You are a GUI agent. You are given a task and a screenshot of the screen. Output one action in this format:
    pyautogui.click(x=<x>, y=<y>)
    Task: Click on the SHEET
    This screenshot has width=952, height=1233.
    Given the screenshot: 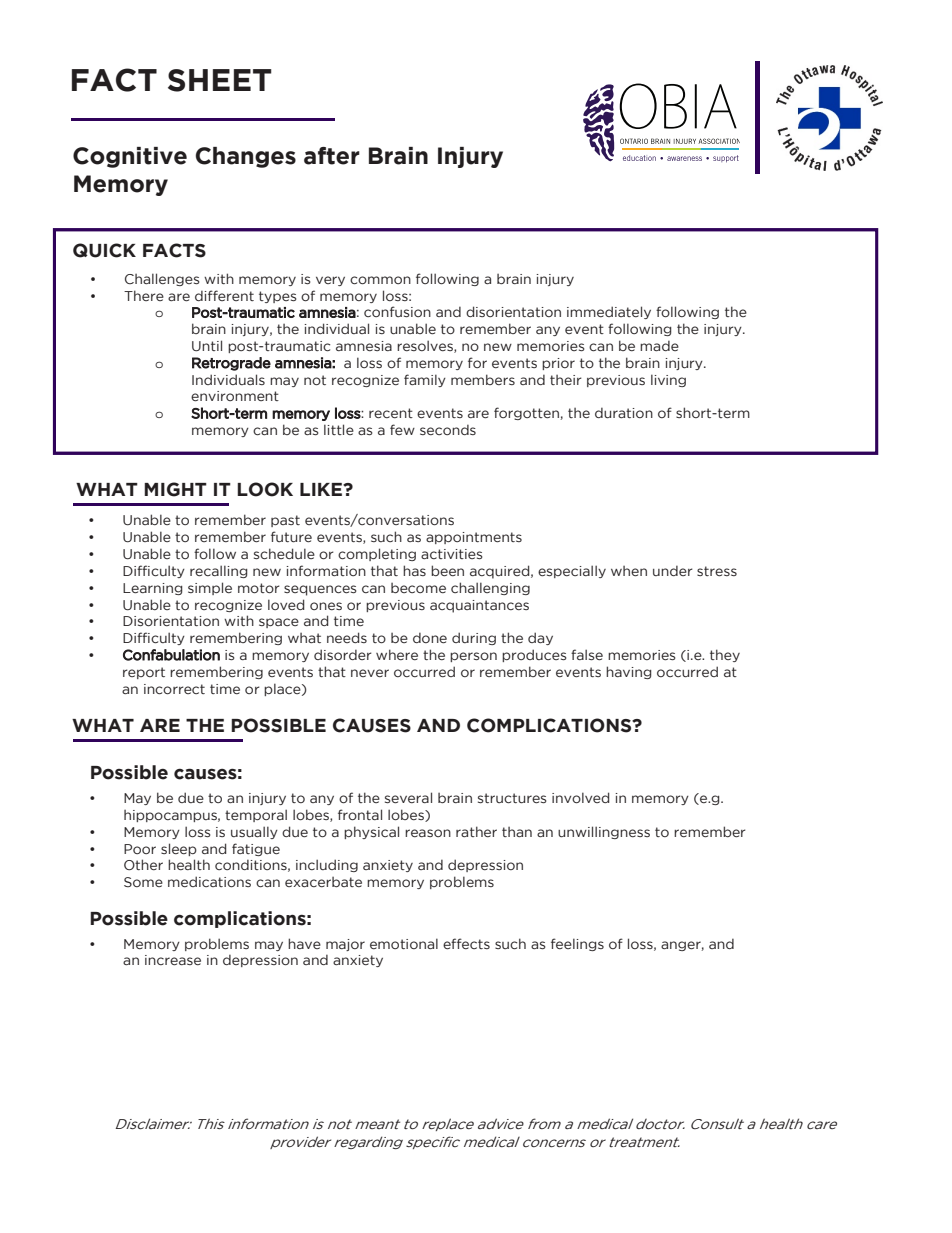 What is the action you would take?
    pyautogui.click(x=220, y=80)
